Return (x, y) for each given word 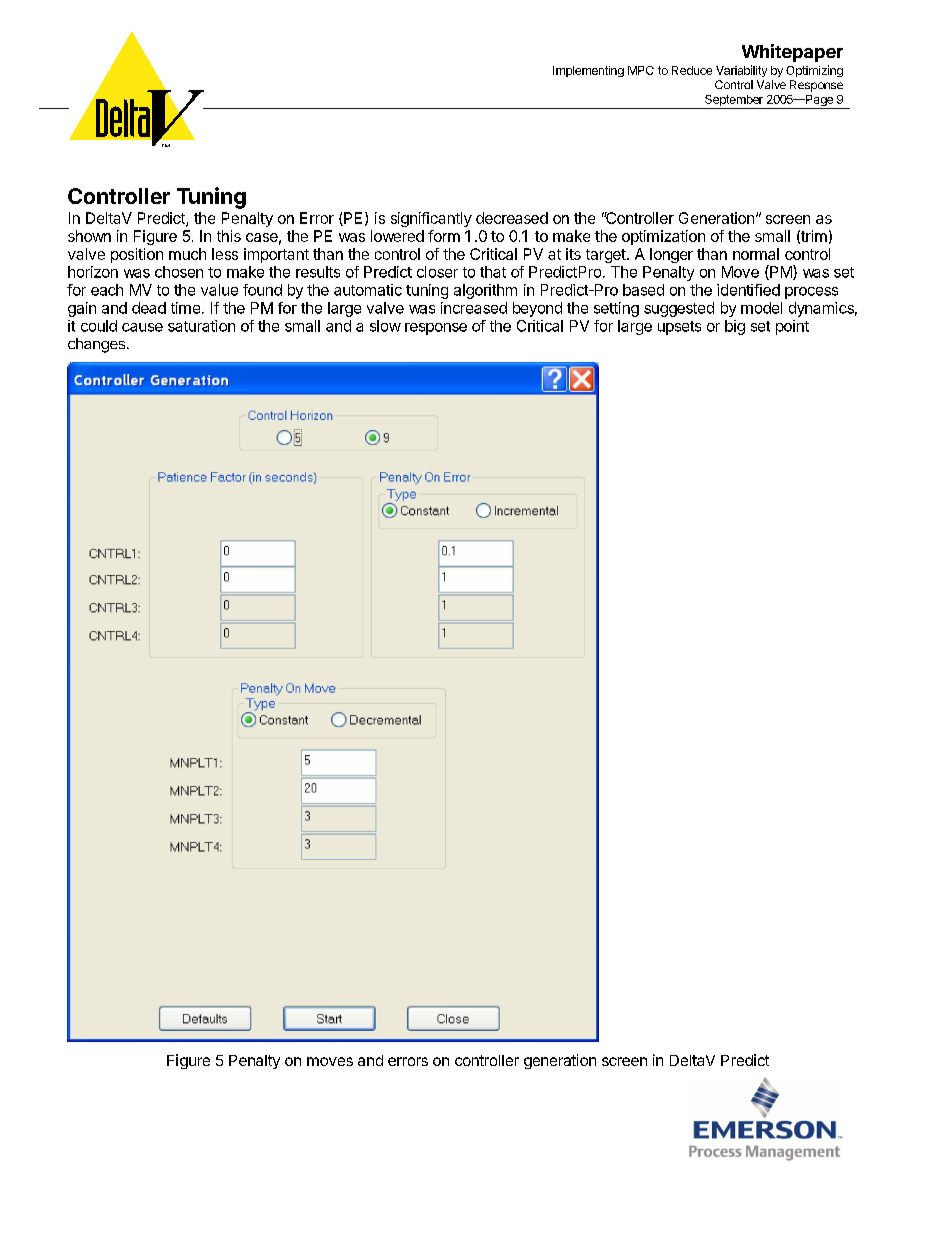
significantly (431, 219)
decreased (512, 218)
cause (142, 327)
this (229, 236)
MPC (641, 70)
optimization (663, 237)
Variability (741, 71)
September (734, 102)
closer (437, 272)
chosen (179, 272)
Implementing (588, 71)
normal (756, 254)
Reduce (692, 70)
